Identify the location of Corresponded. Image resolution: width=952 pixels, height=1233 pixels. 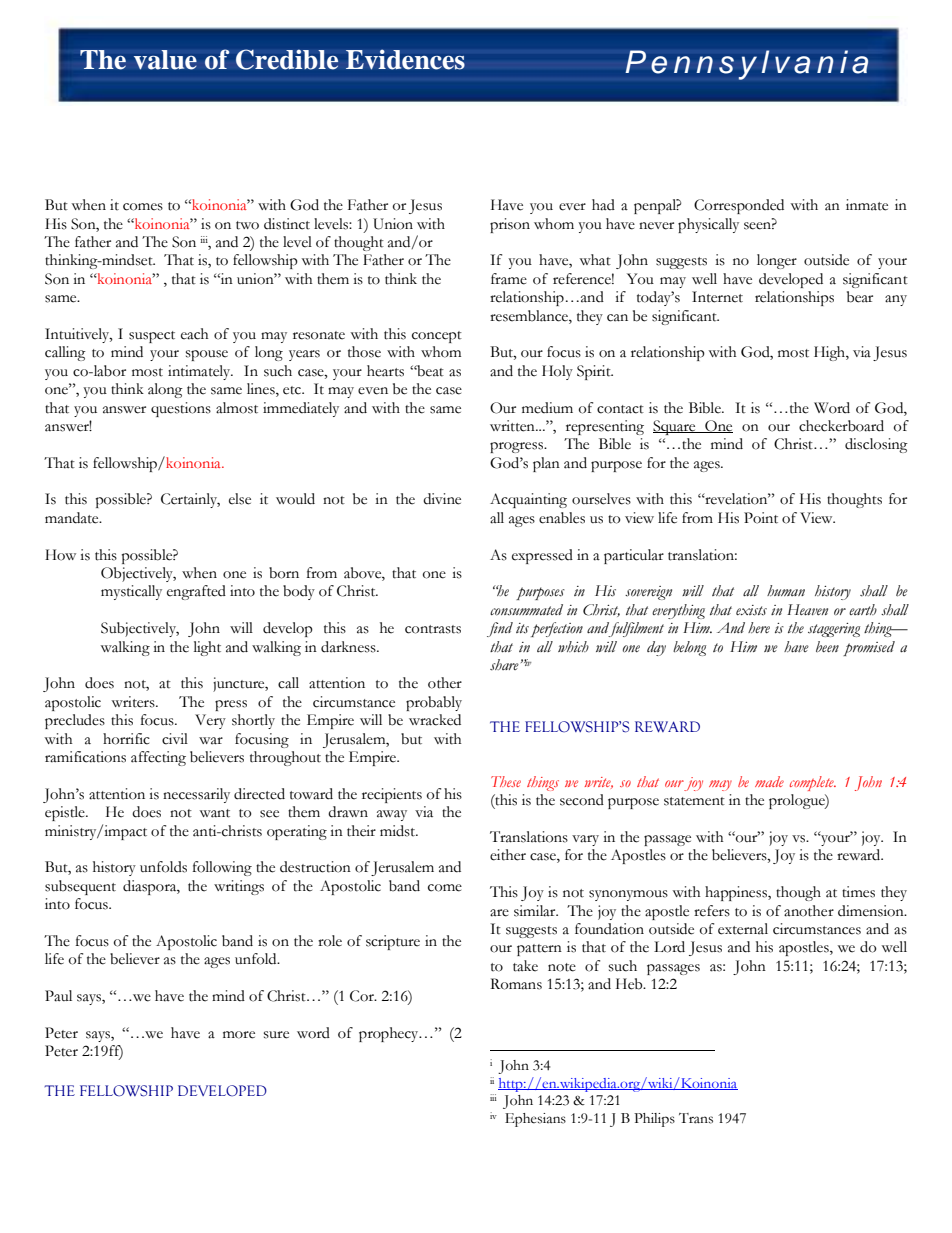
(739, 206).
